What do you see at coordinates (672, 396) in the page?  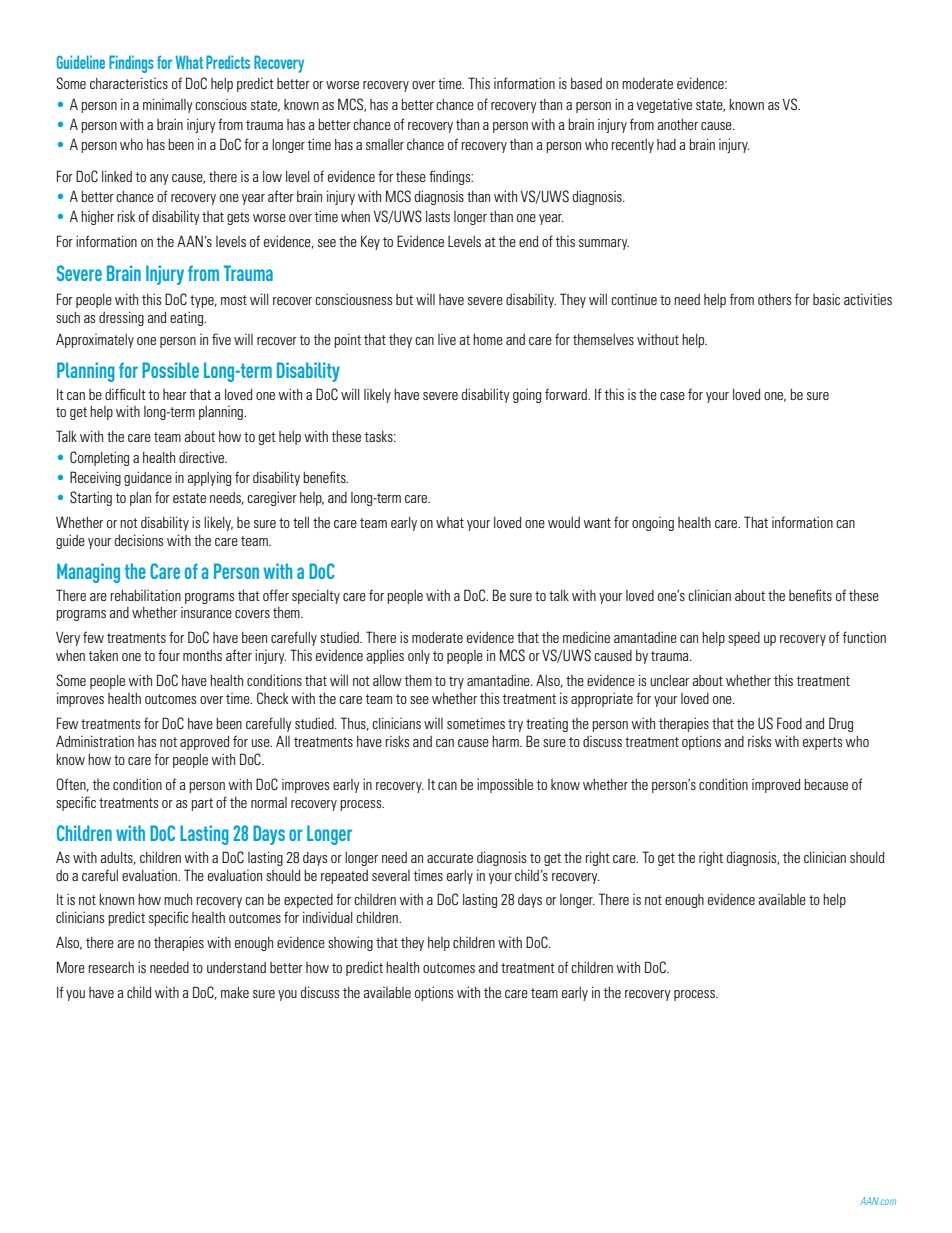 I see `case` at bounding box center [672, 396].
